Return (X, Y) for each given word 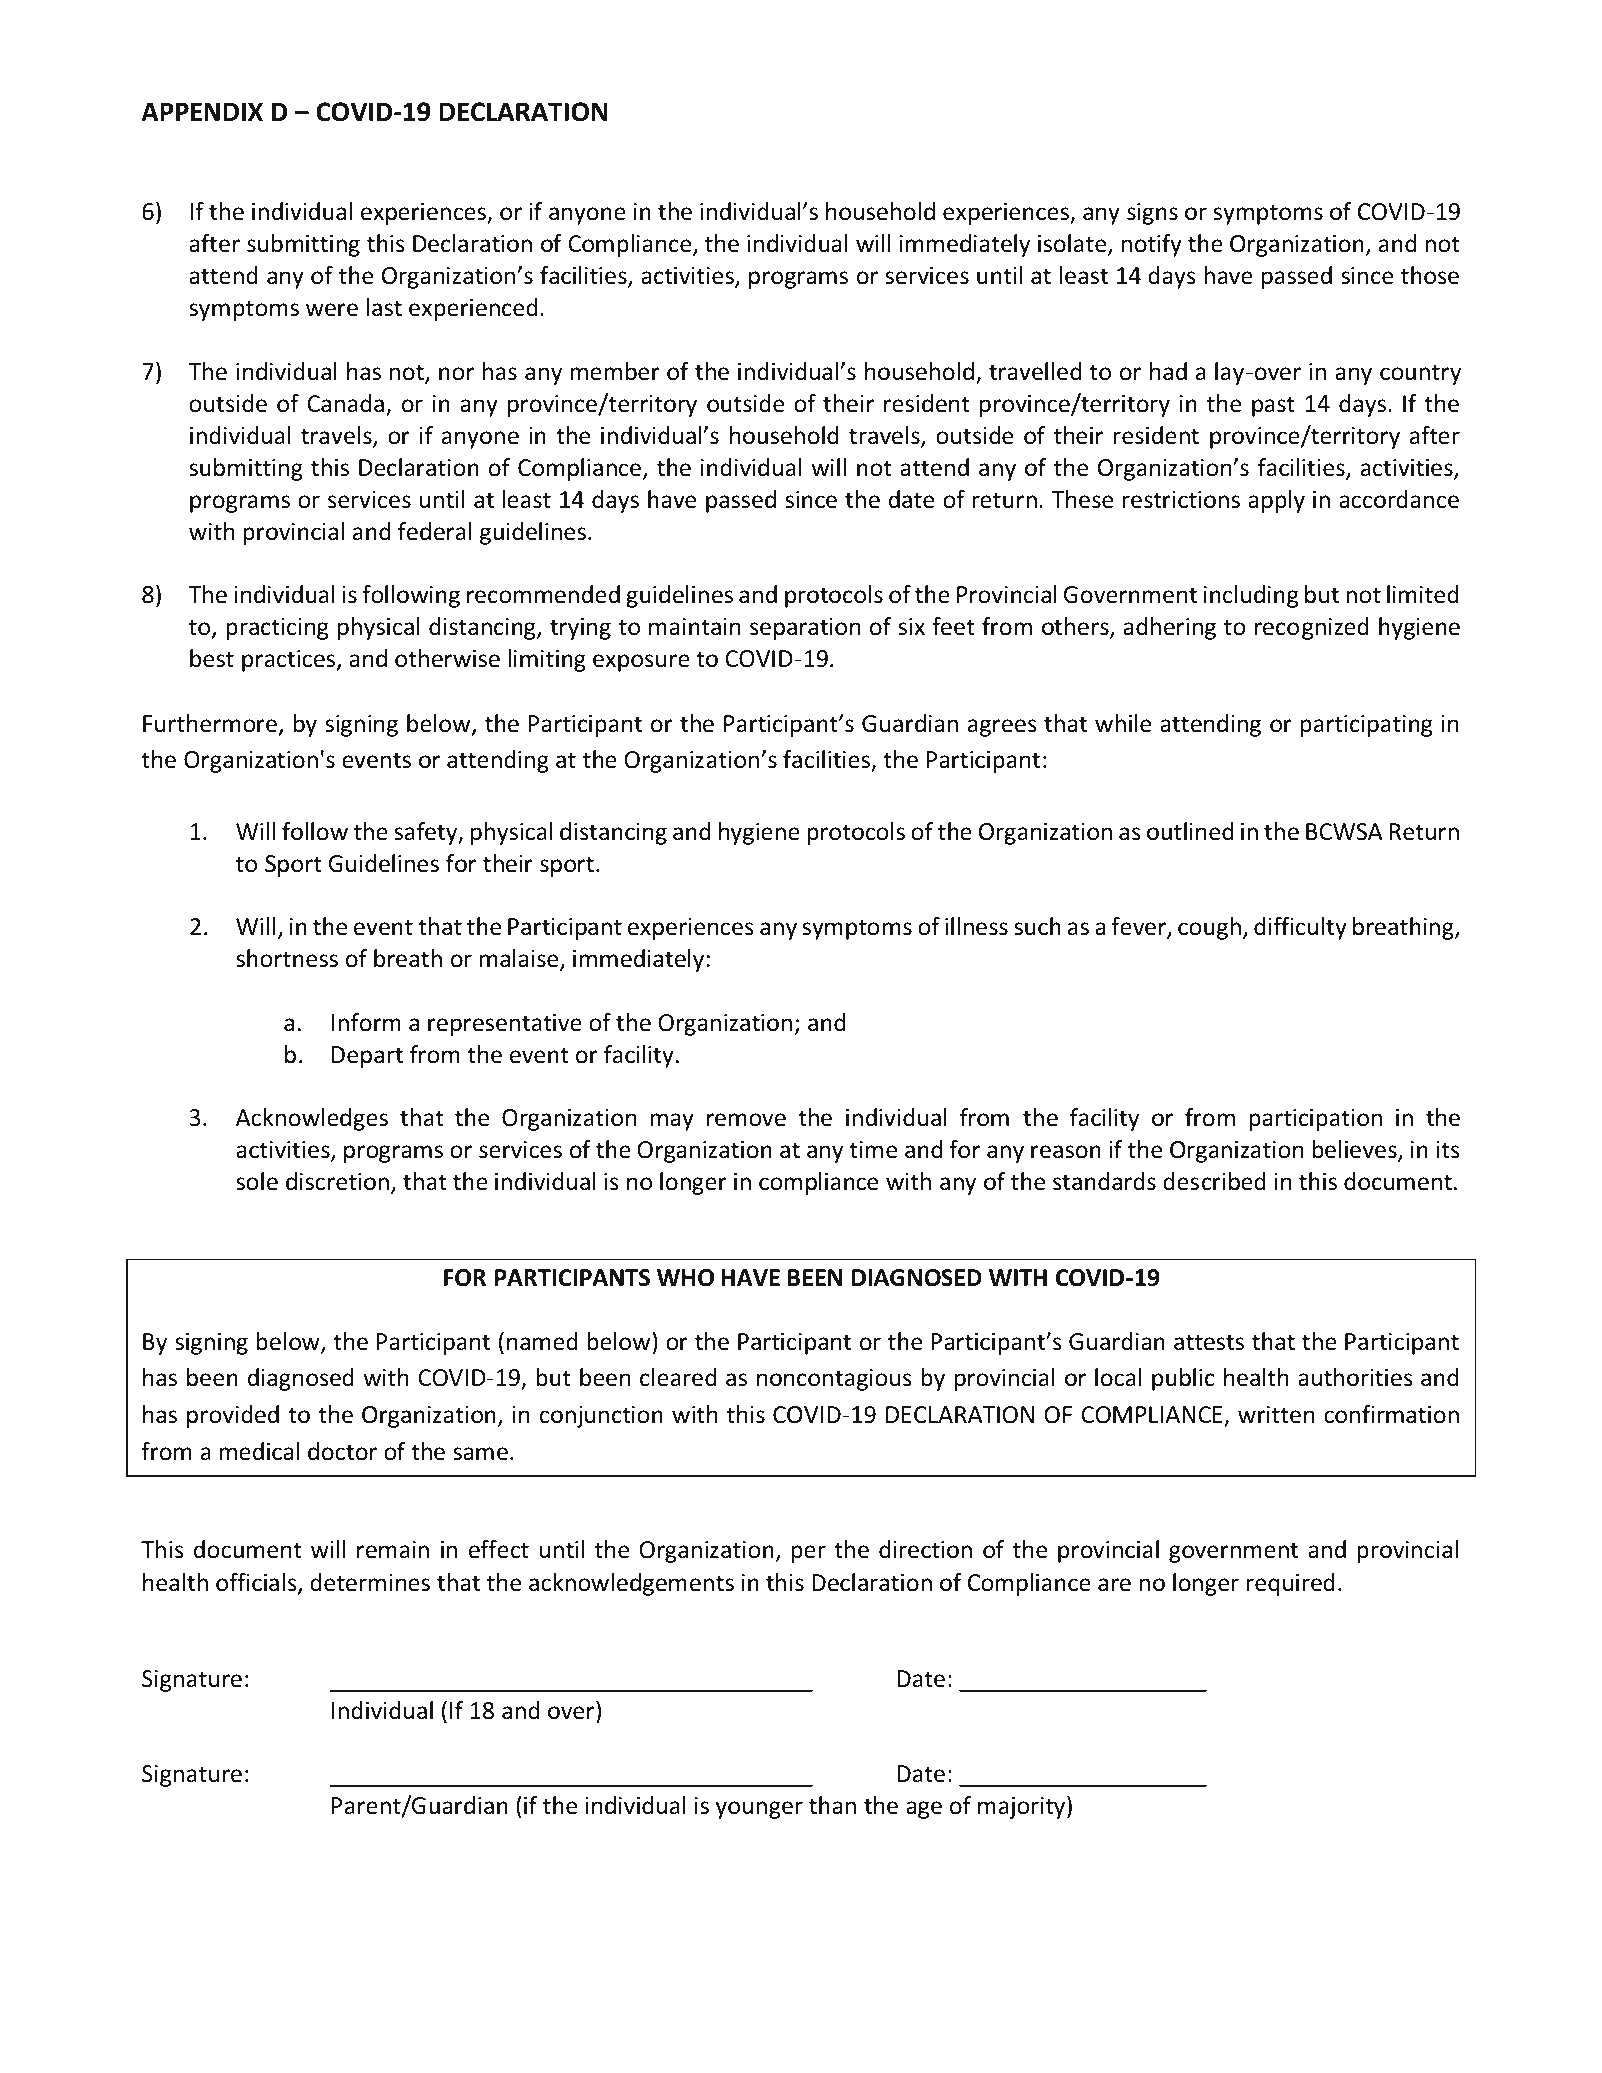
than (832, 1805)
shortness (287, 958)
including (1251, 596)
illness (976, 926)
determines (370, 1582)
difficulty (1300, 928)
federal (435, 531)
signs (1152, 214)
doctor (342, 1451)
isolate (1073, 244)
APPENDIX (202, 111)
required (1290, 1584)
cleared (678, 1377)
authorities (1355, 1377)
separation (805, 629)
